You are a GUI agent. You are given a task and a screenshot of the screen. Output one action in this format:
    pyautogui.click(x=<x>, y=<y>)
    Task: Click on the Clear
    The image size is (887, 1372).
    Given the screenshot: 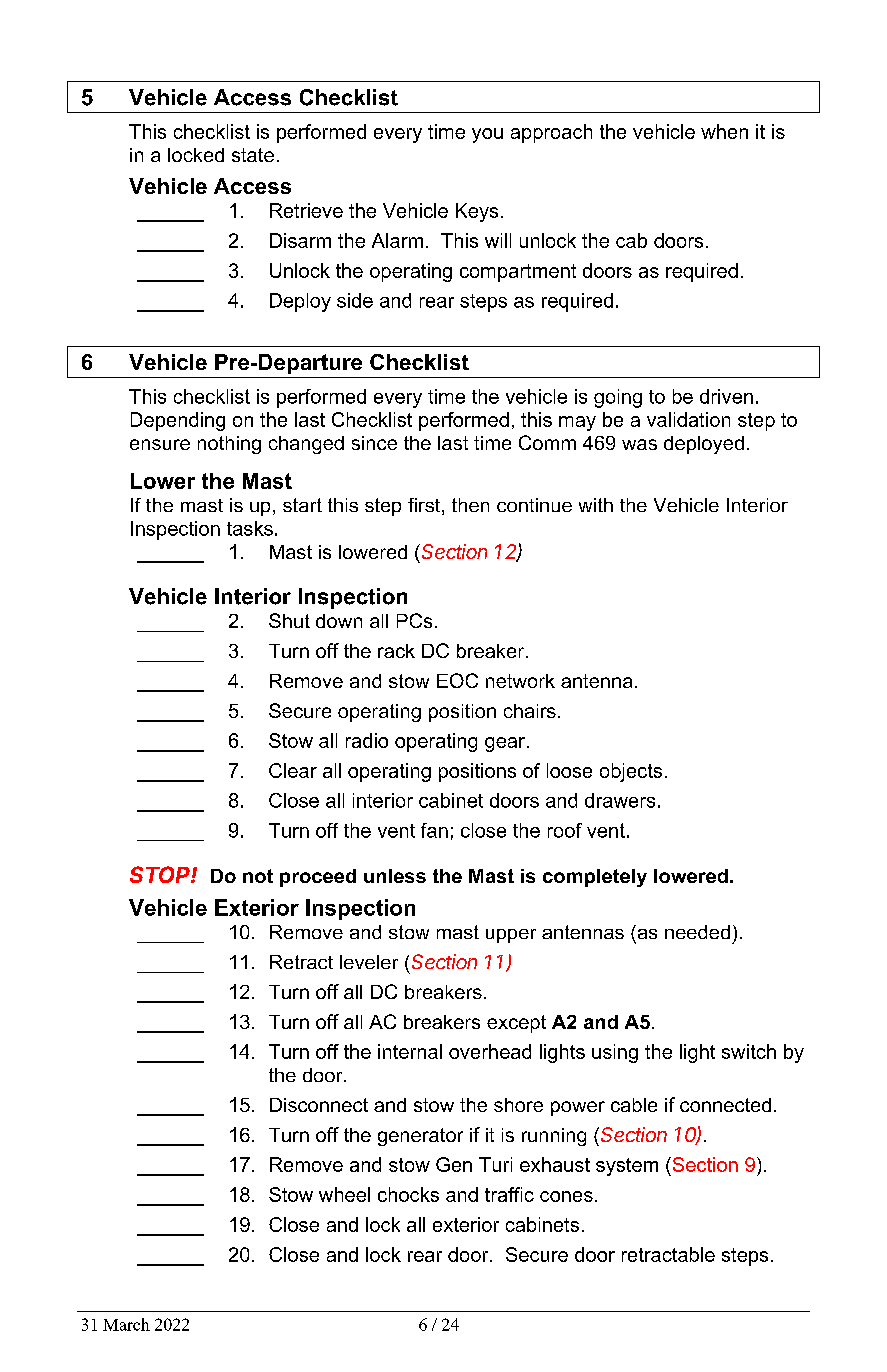 What is the action you would take?
    pyautogui.click(x=293, y=770)
